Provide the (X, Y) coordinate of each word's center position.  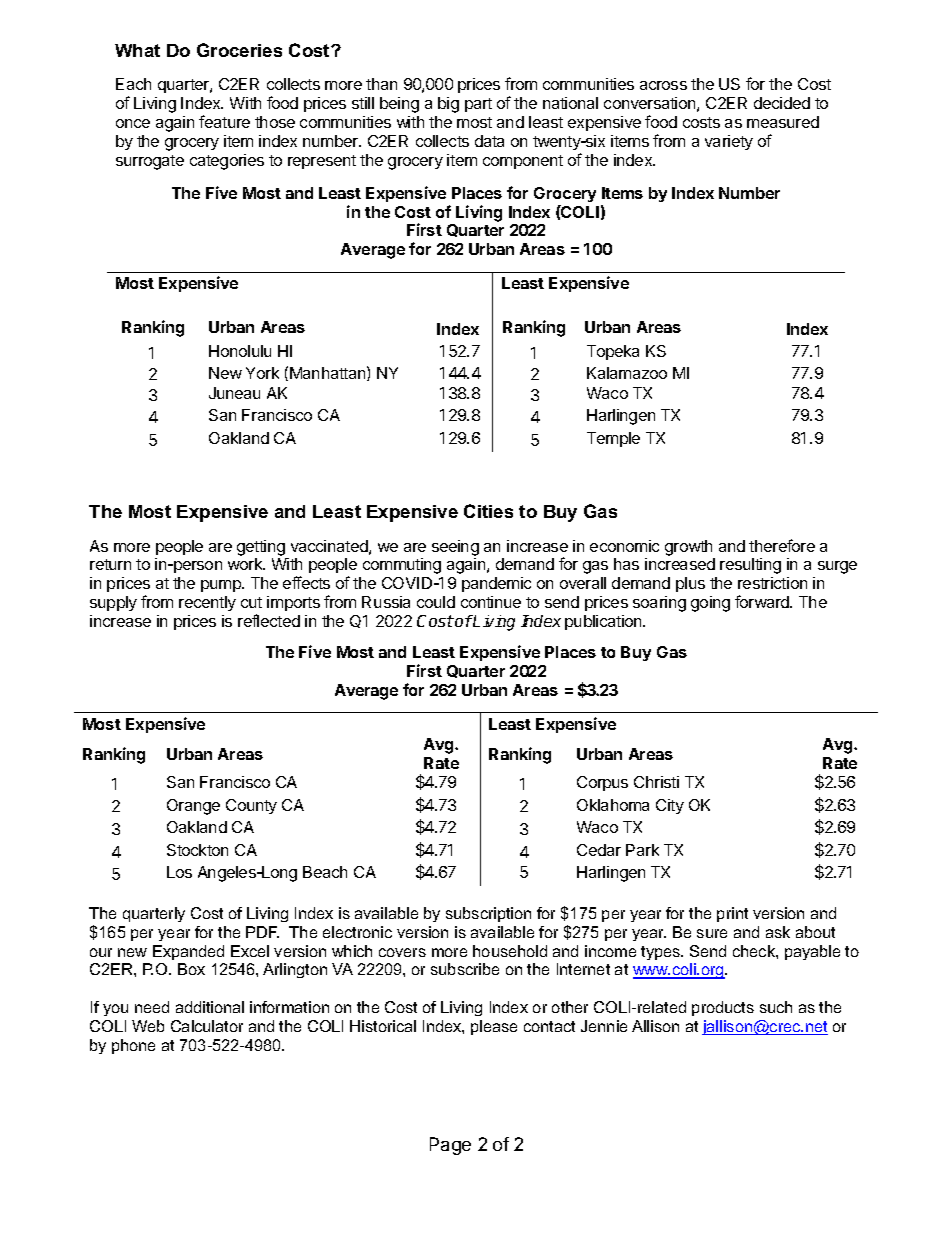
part (478, 105)
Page (450, 1146)
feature (224, 121)
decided (782, 103)
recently (207, 603)
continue (491, 602)
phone (133, 1046)
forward (763, 601)
